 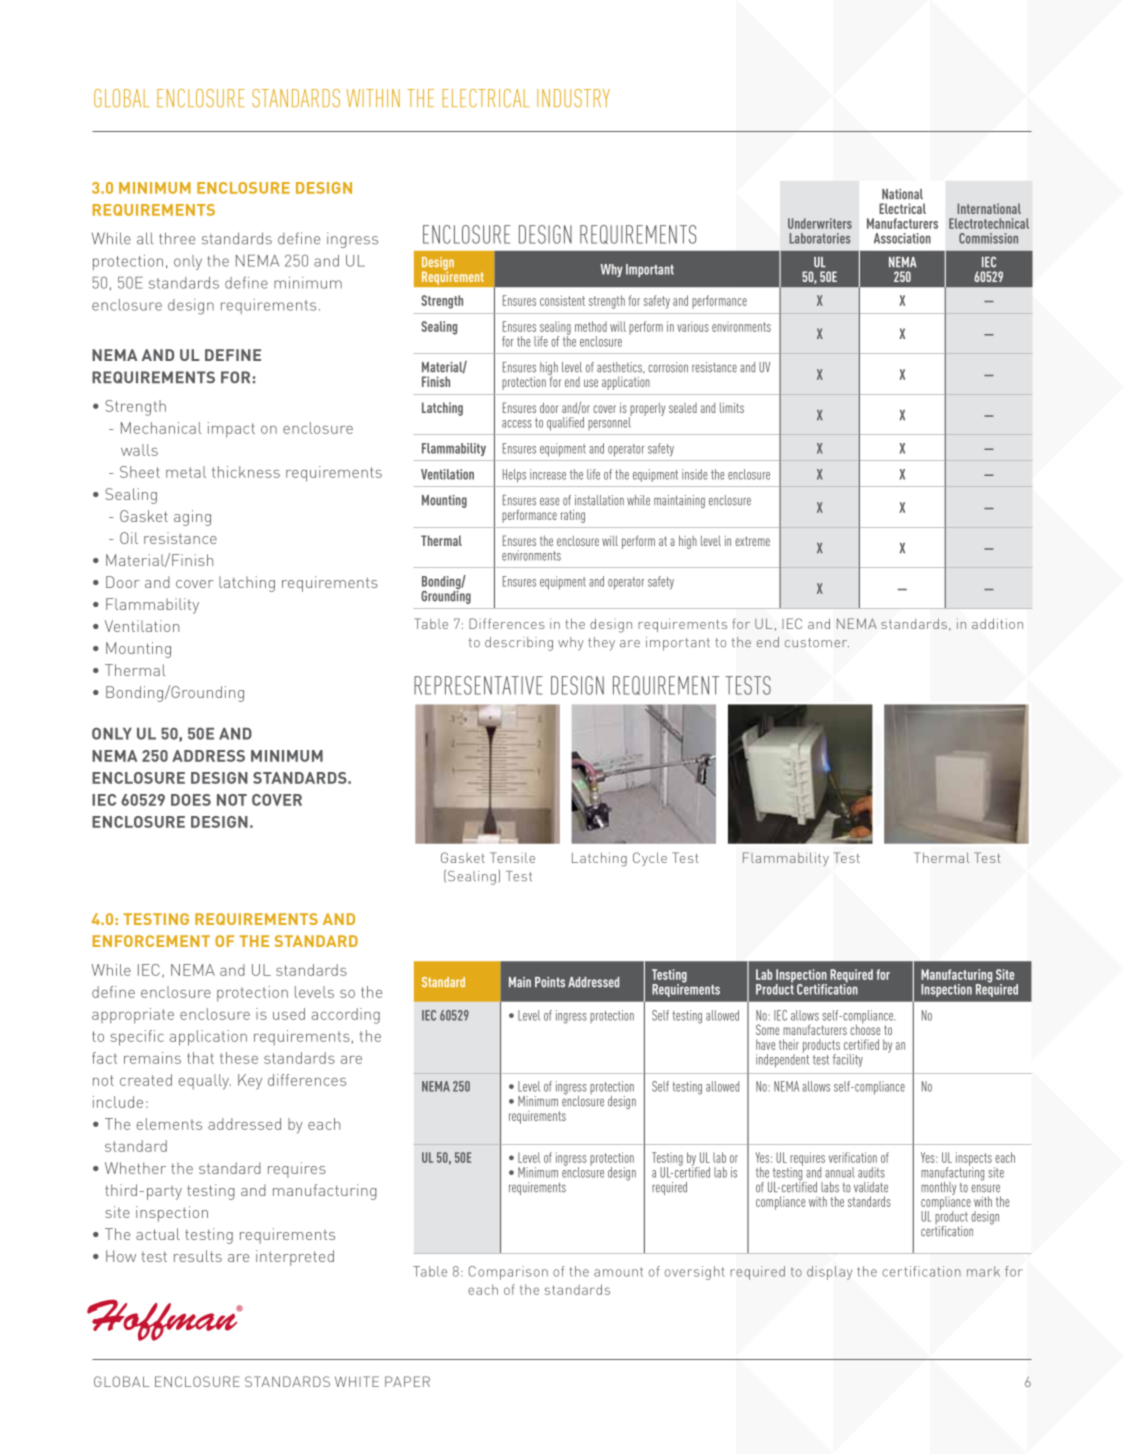 What do you see at coordinates (573, 98) in the page?
I see `INDUSTRY` at bounding box center [573, 98].
